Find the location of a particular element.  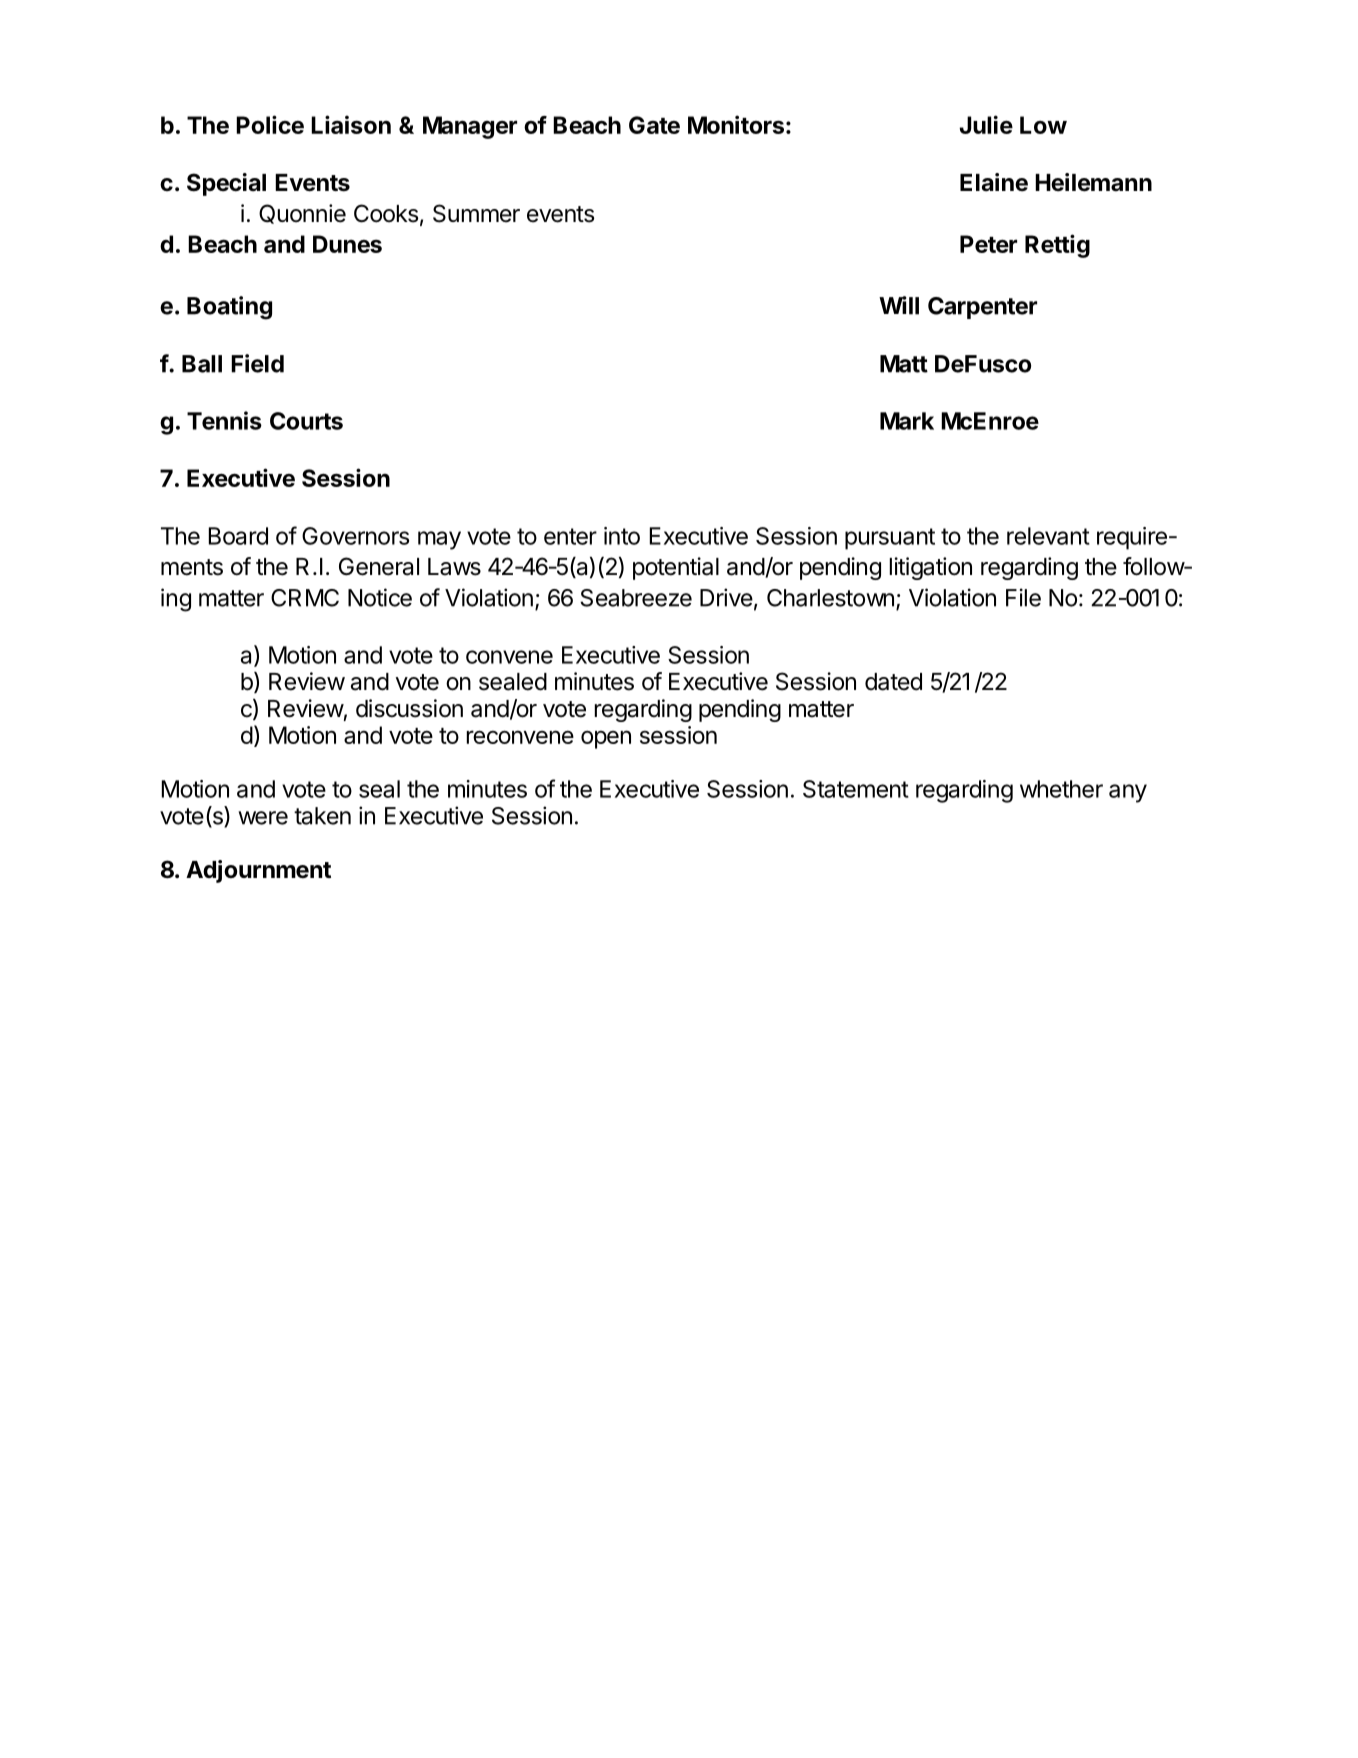

Statement is located at coordinates (856, 789).
